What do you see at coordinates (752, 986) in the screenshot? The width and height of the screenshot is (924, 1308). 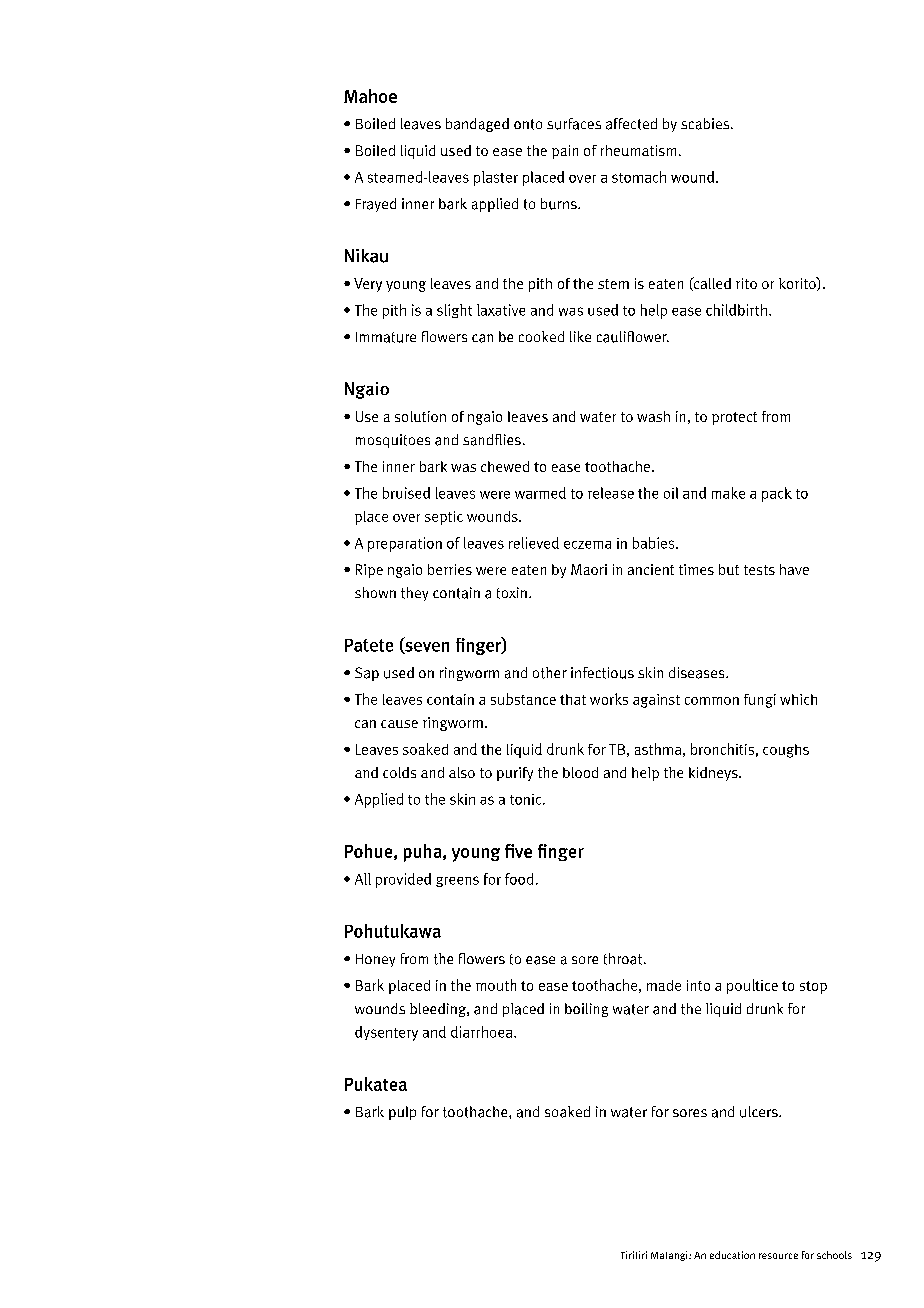 I see `poultice` at bounding box center [752, 986].
